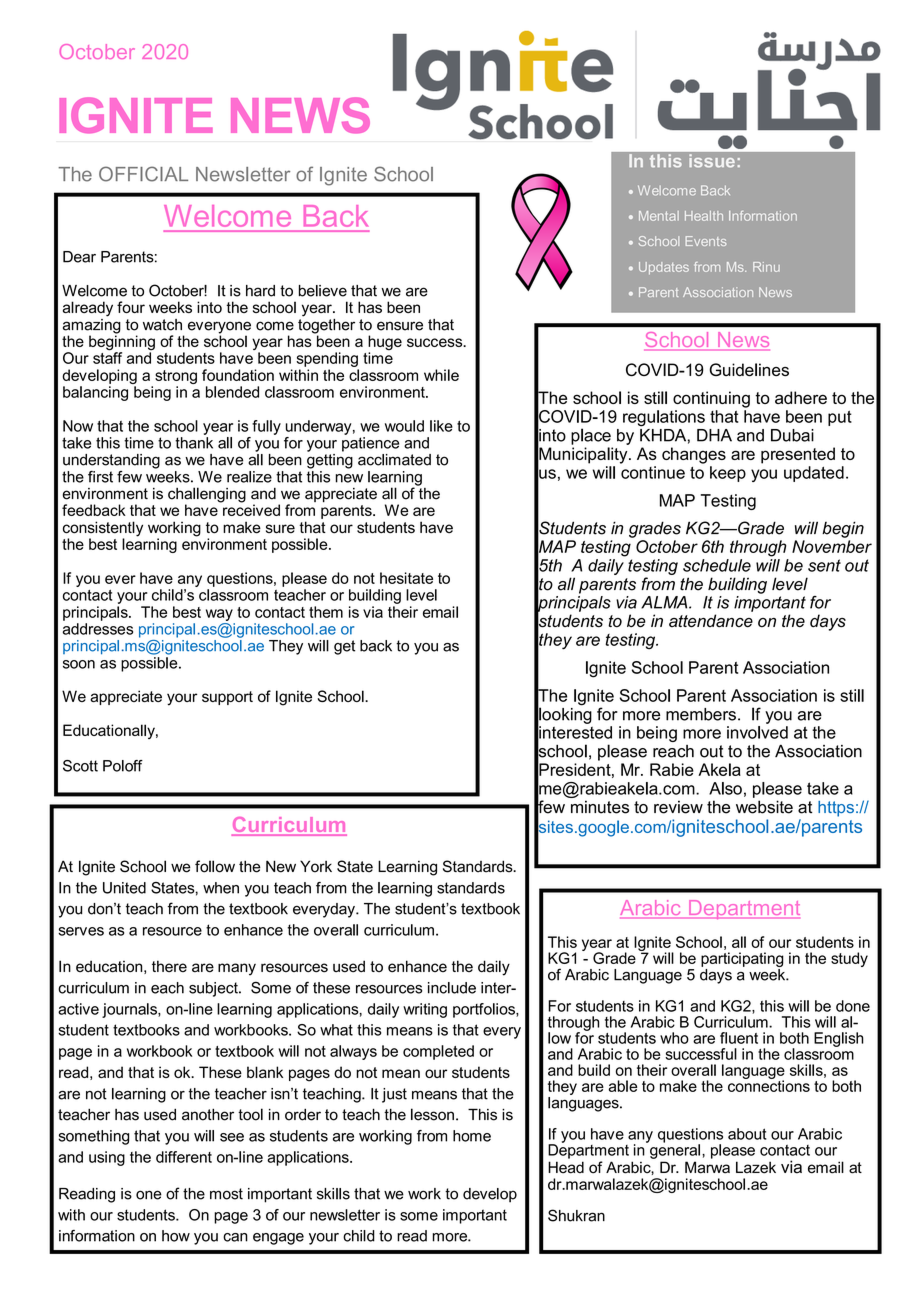  I want to click on support, so click(227, 698).
